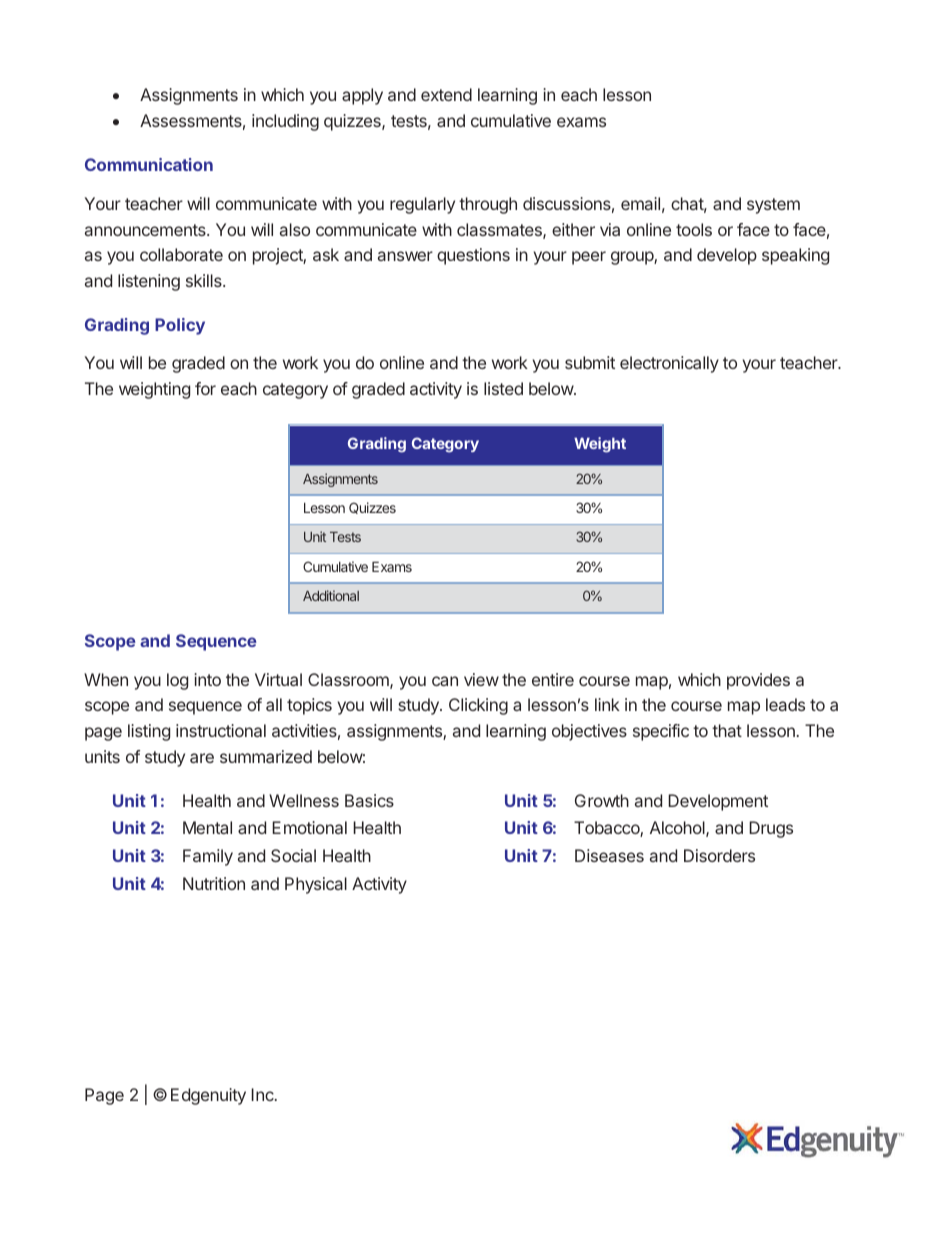 The width and height of the document is (952, 1233). I want to click on electronically, so click(669, 364).
